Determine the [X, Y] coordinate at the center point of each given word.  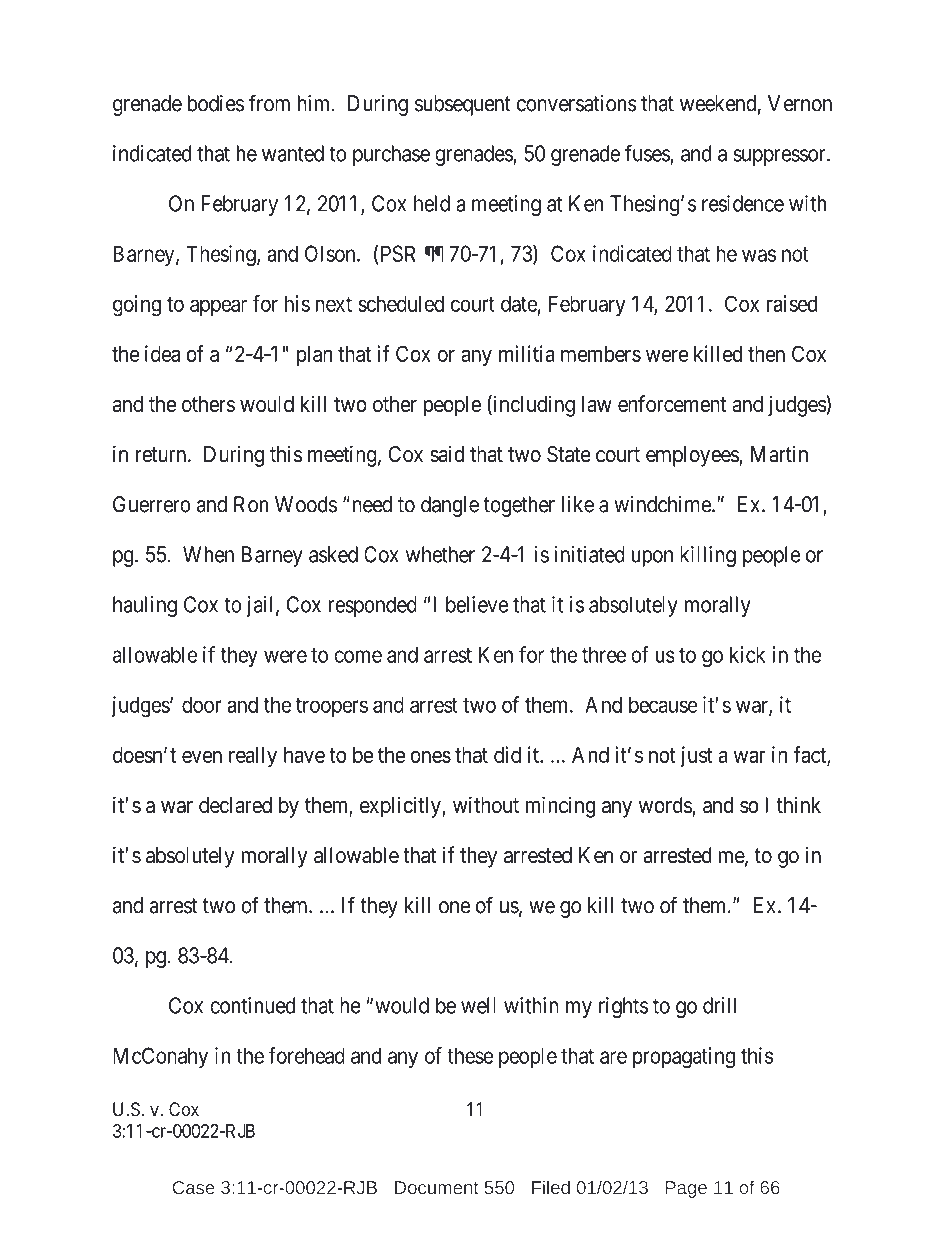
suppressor [780, 157]
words [666, 806]
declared [235, 805]
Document [437, 1187]
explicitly [401, 807]
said [447, 454]
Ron [251, 504]
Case [193, 1187]
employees [692, 456]
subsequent [463, 105]
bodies [216, 103]
